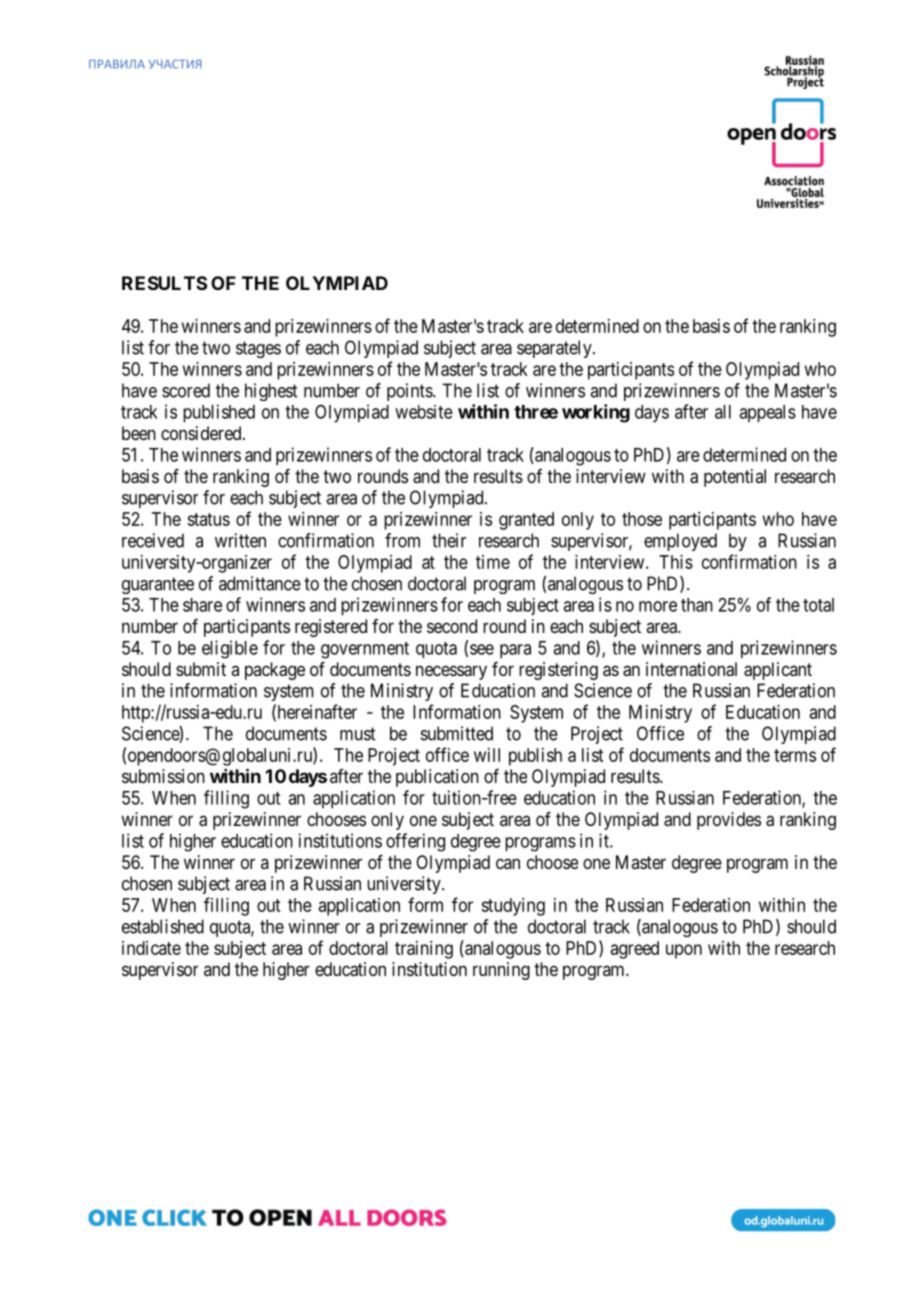  Describe the element at coordinates (723, 412) in the document. I see `all` at that location.
